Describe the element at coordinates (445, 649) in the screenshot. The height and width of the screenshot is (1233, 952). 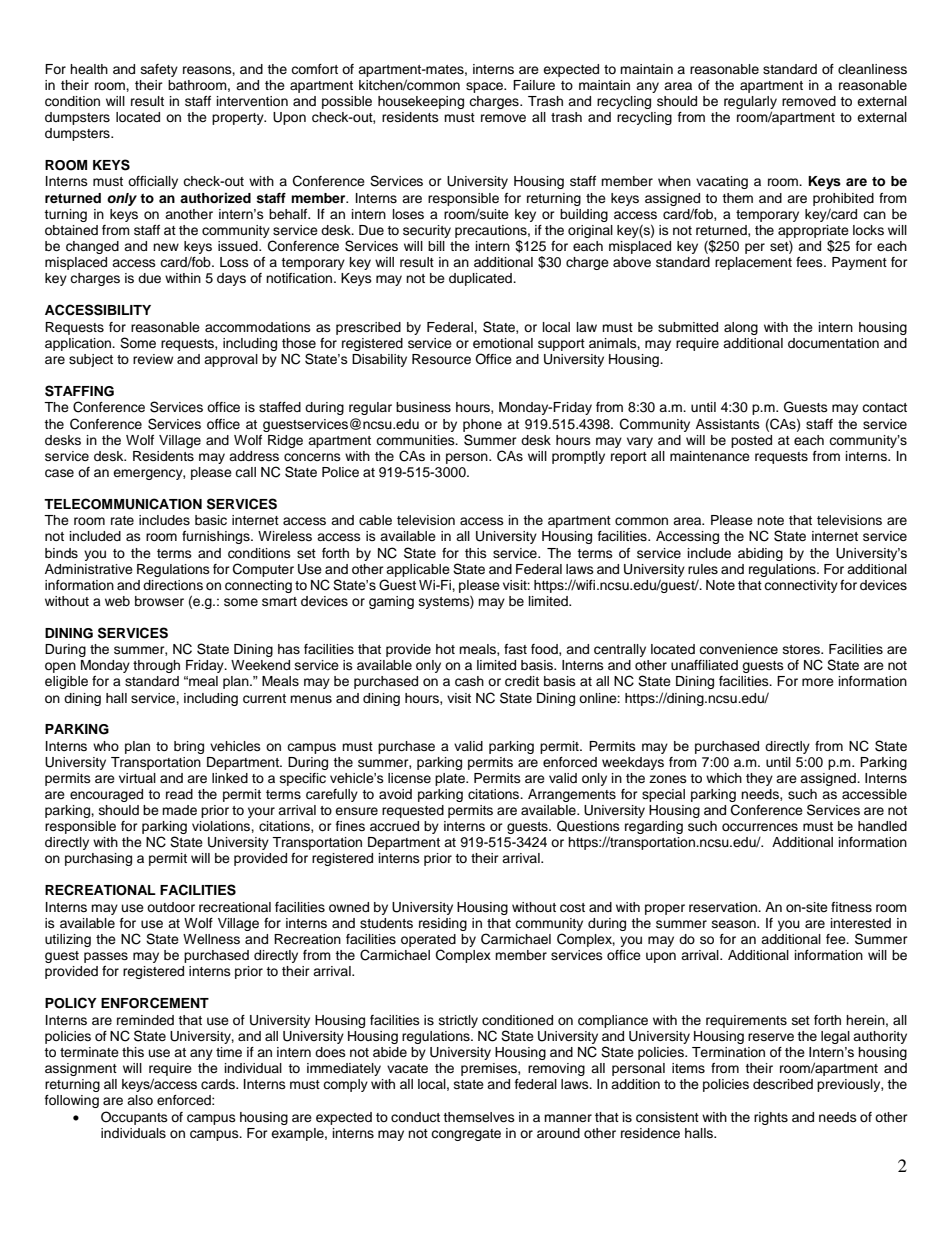
I see `hot` at that location.
